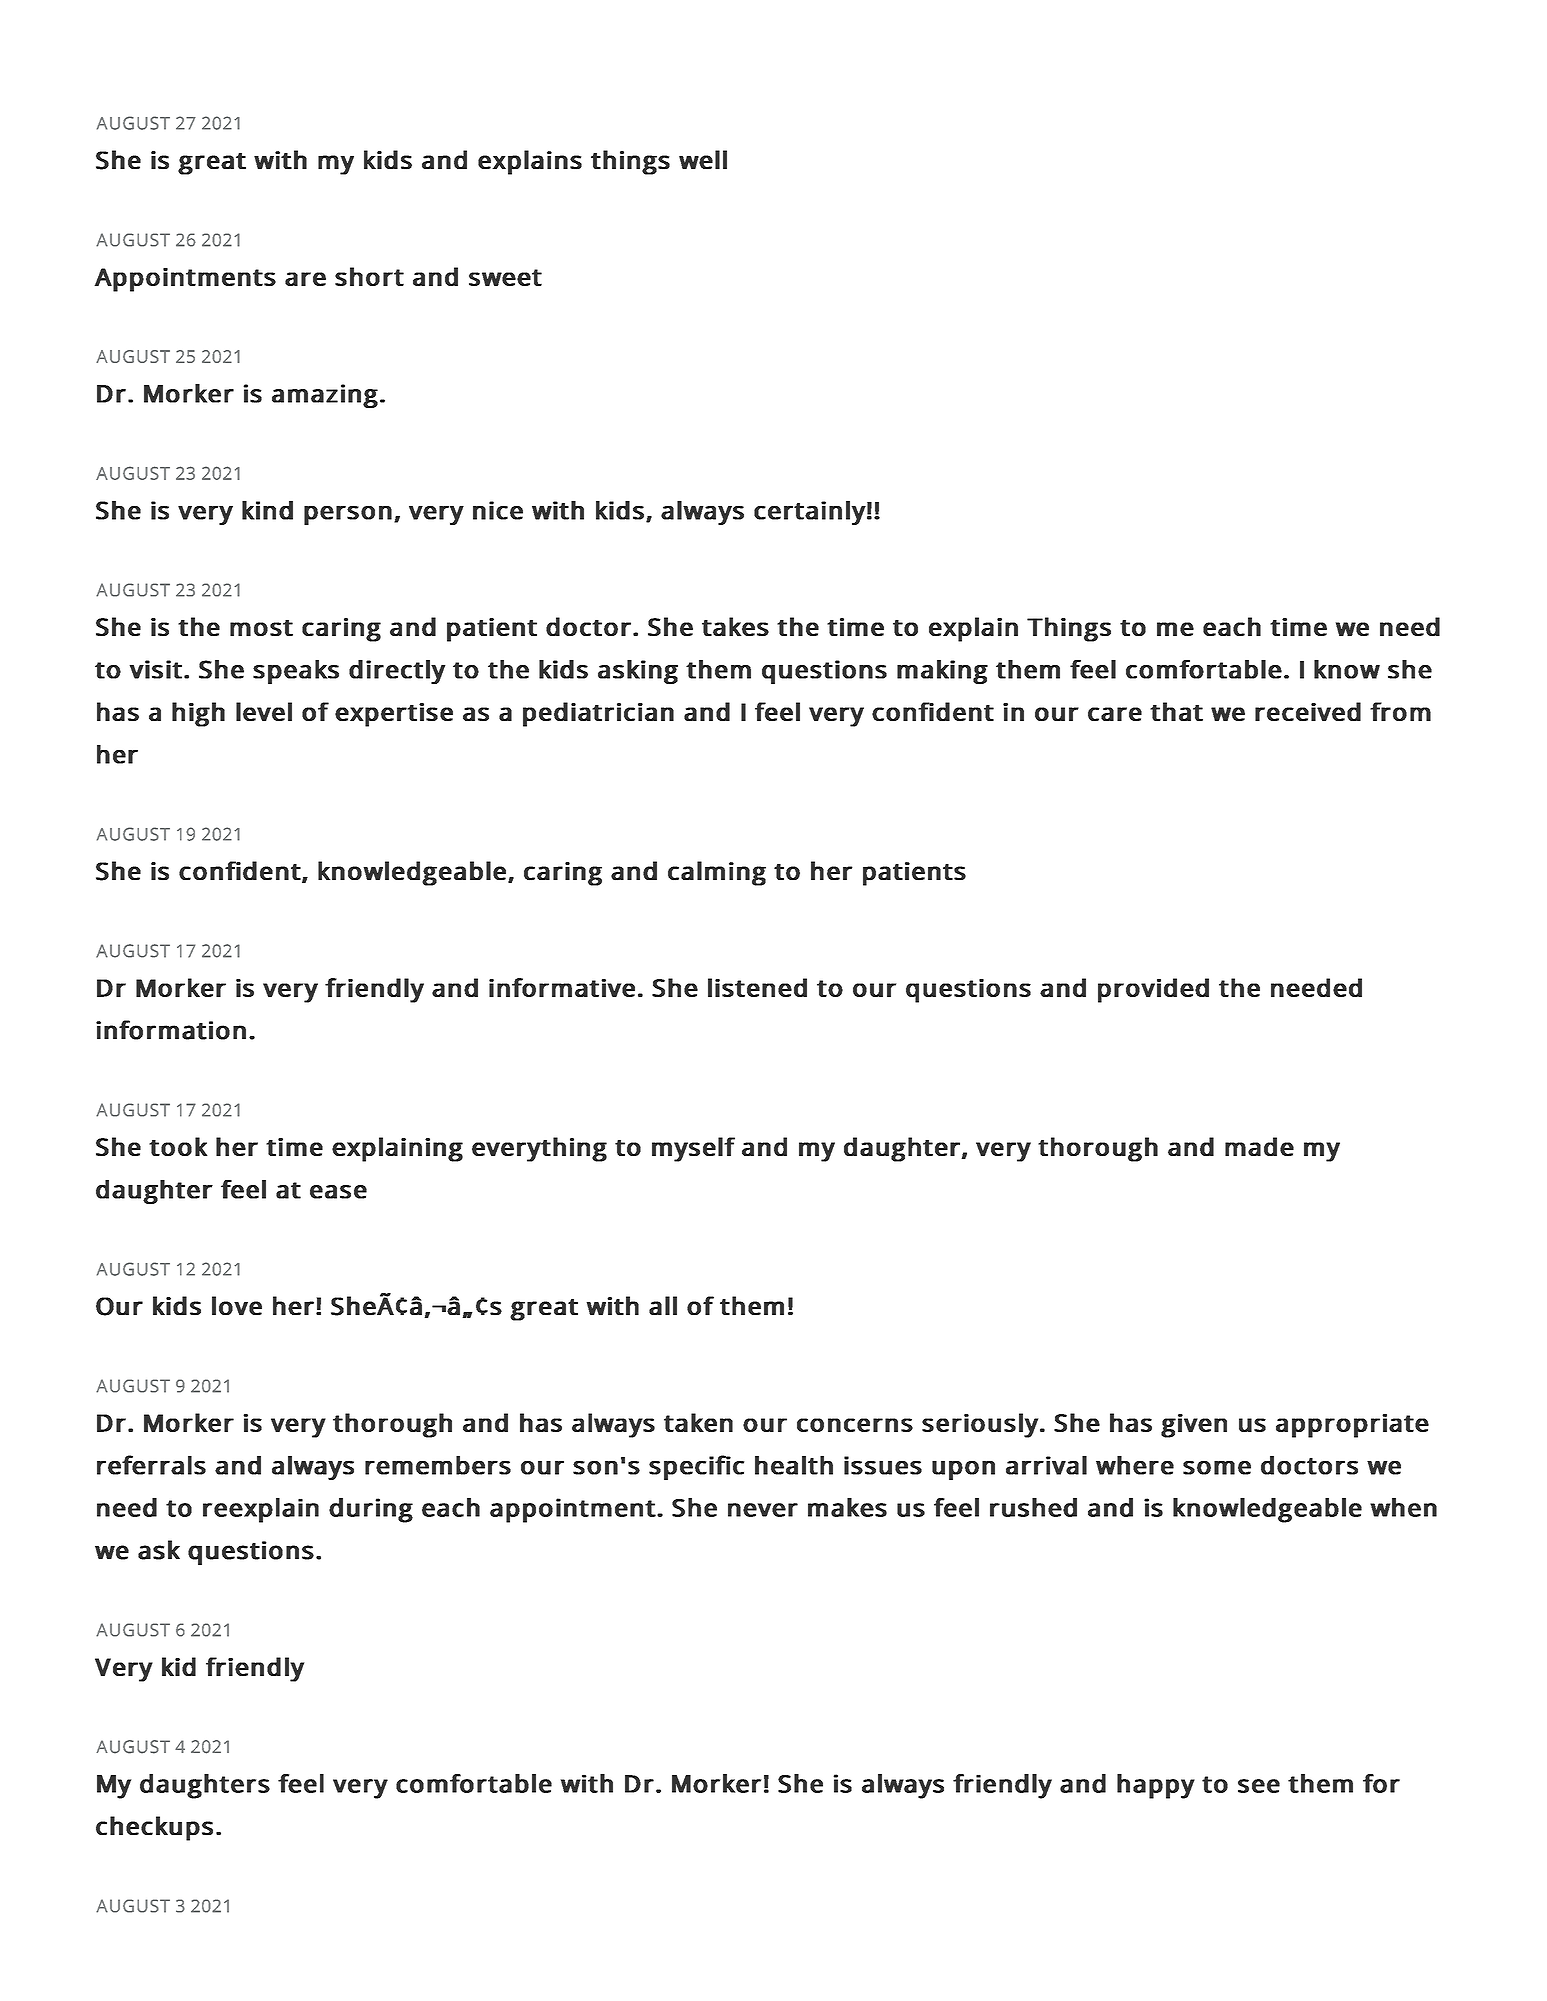  What do you see at coordinates (325, 396) in the document?
I see `amazing` at bounding box center [325, 396].
